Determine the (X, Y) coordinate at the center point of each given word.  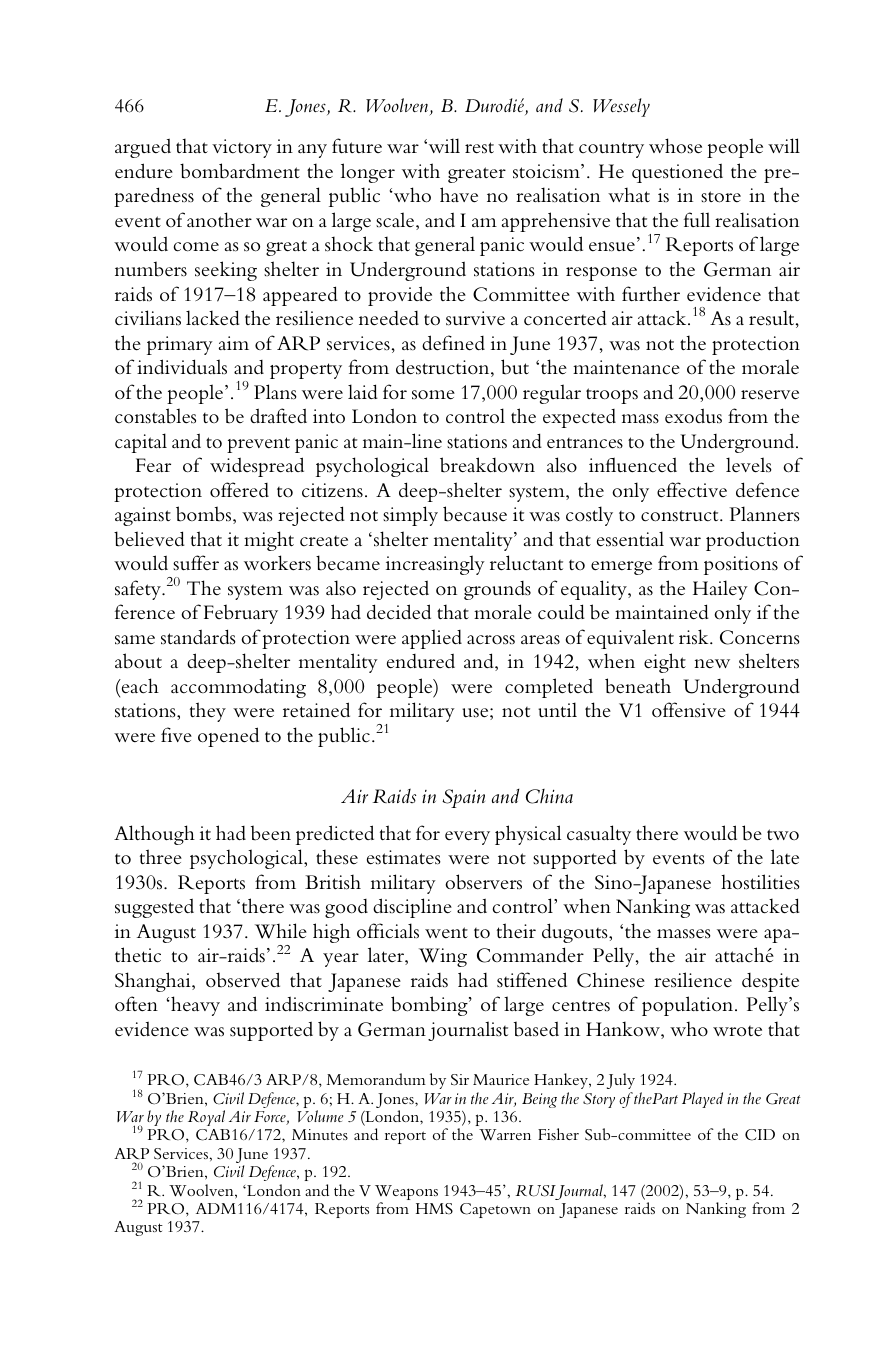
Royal (206, 1118)
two (783, 834)
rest (479, 148)
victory (242, 148)
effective (692, 490)
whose (675, 146)
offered (239, 490)
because (475, 514)
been (271, 833)
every (467, 838)
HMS (434, 1209)
